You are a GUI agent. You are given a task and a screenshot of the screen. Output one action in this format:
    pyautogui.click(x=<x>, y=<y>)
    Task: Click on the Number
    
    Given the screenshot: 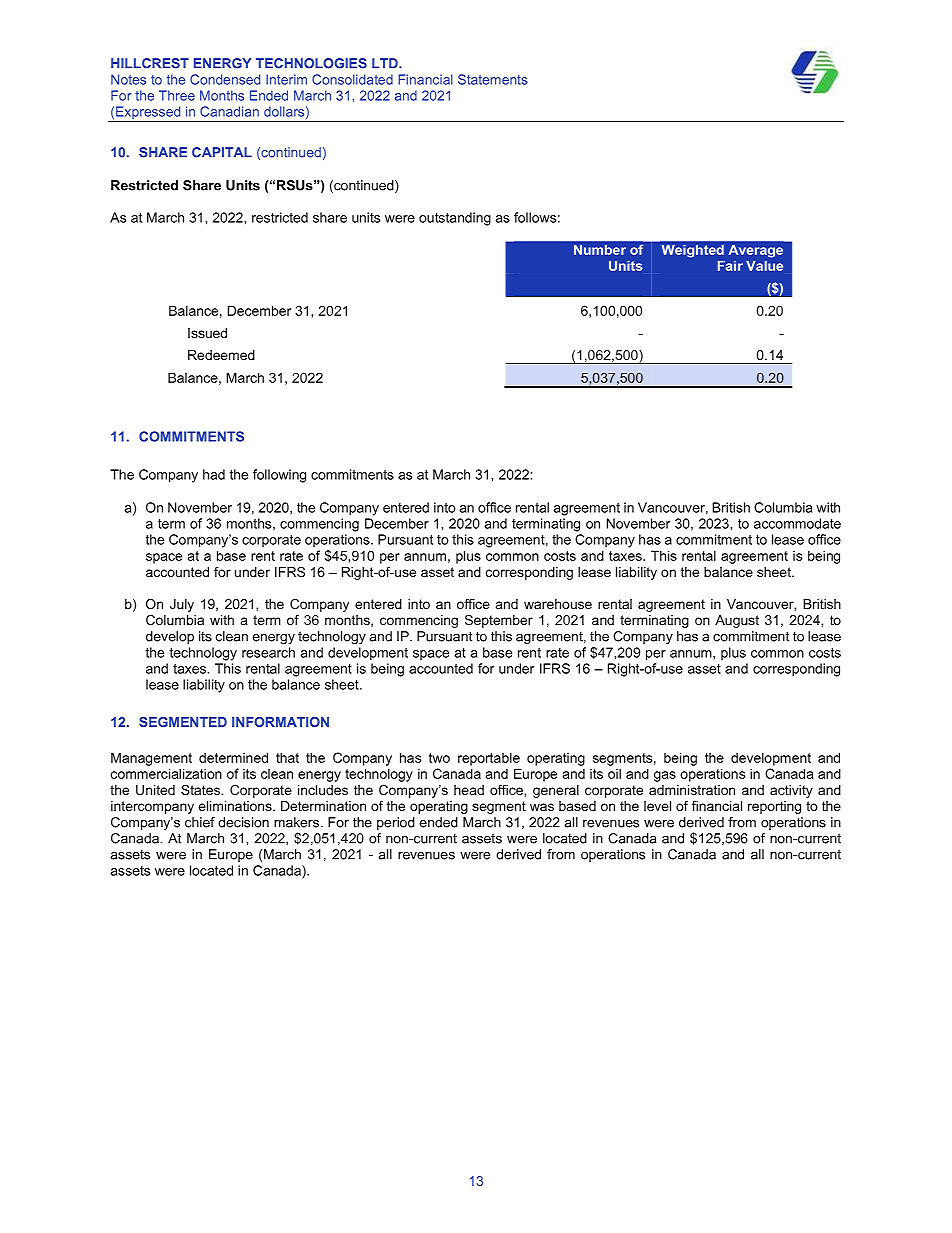 What is the action you would take?
    pyautogui.click(x=600, y=250)
